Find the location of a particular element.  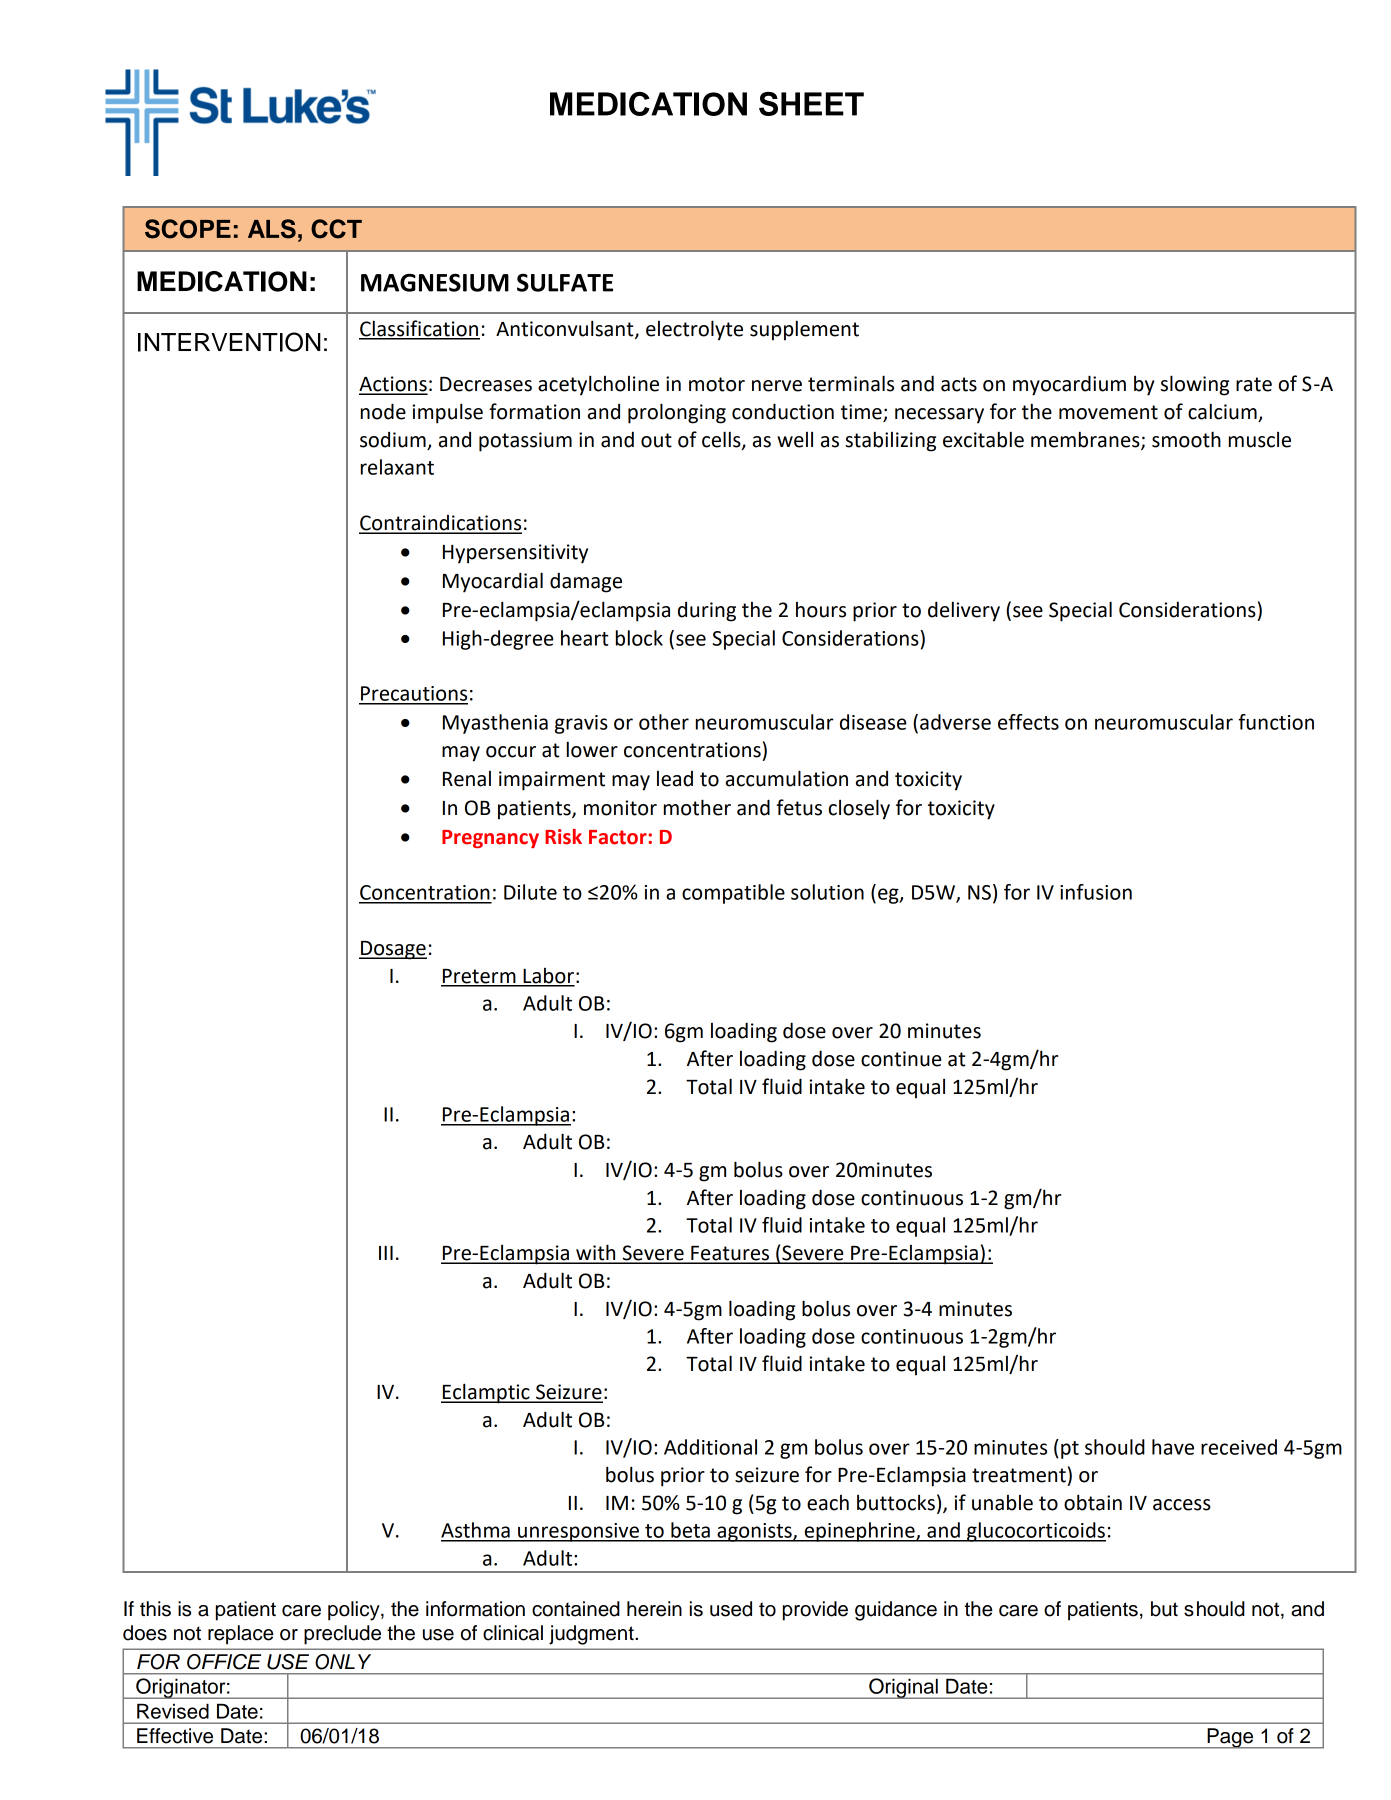

slowing is located at coordinates (1195, 385).
